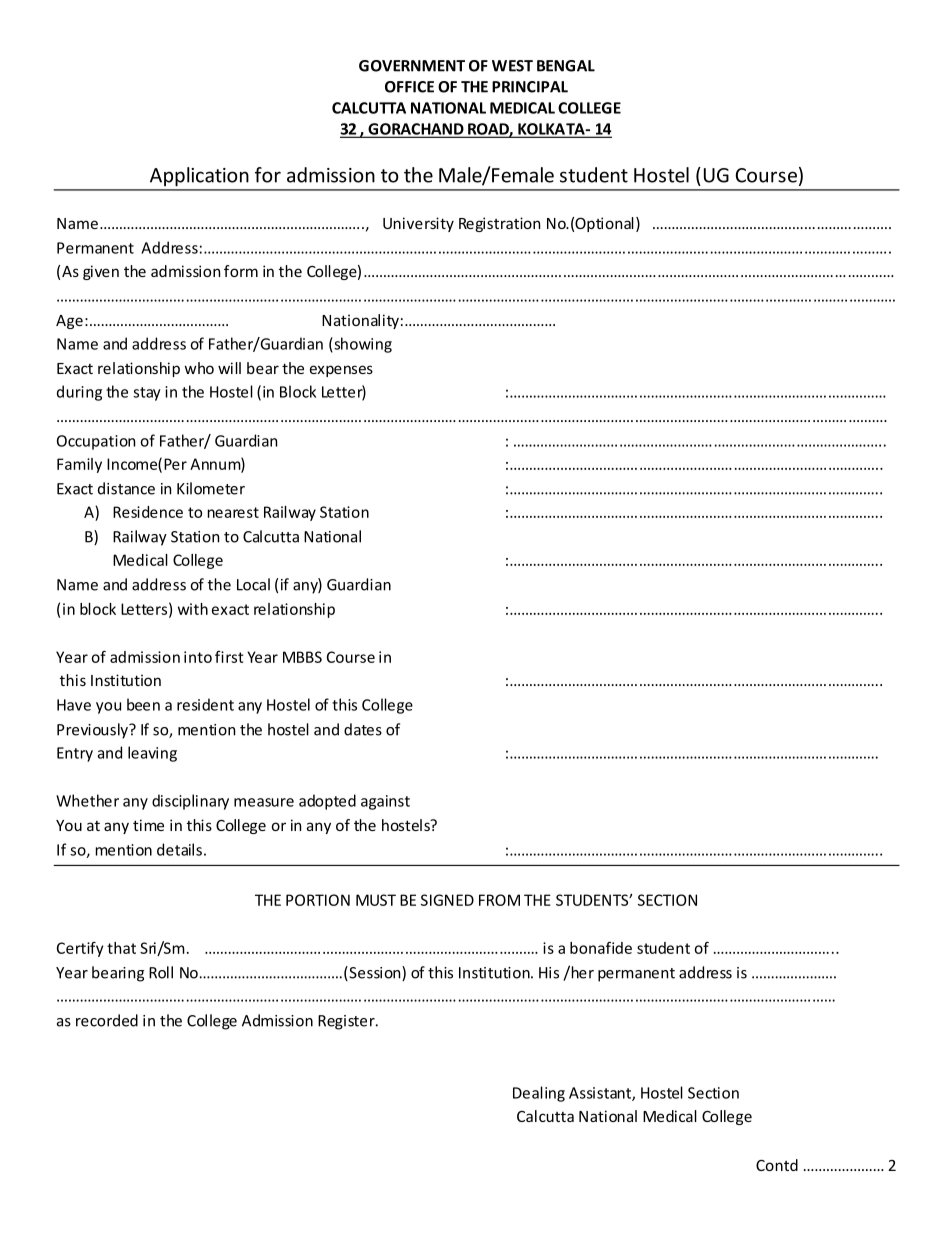  I want to click on MBBS, so click(302, 657).
